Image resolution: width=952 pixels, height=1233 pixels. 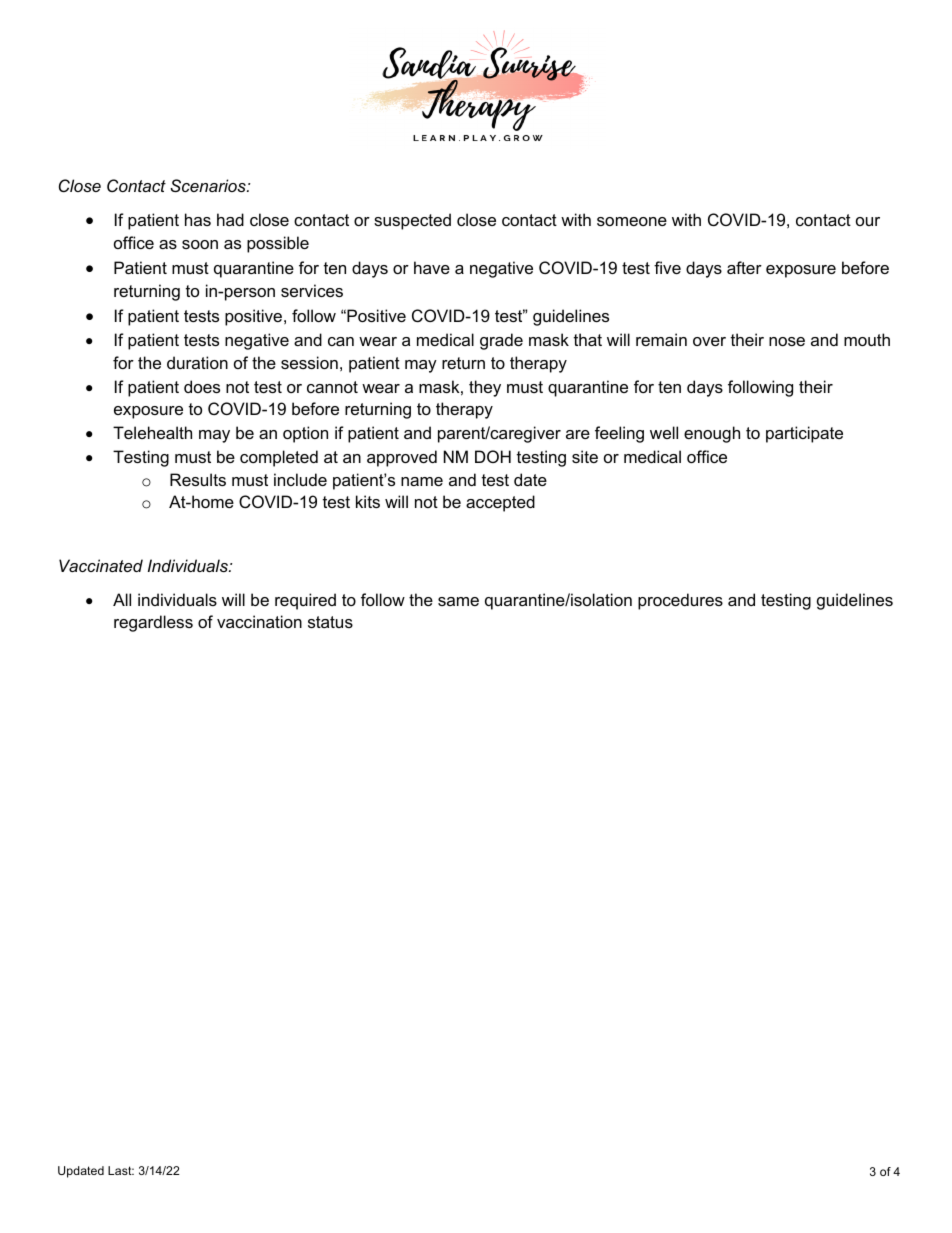 What do you see at coordinates (804, 434) in the page?
I see `participate` at bounding box center [804, 434].
